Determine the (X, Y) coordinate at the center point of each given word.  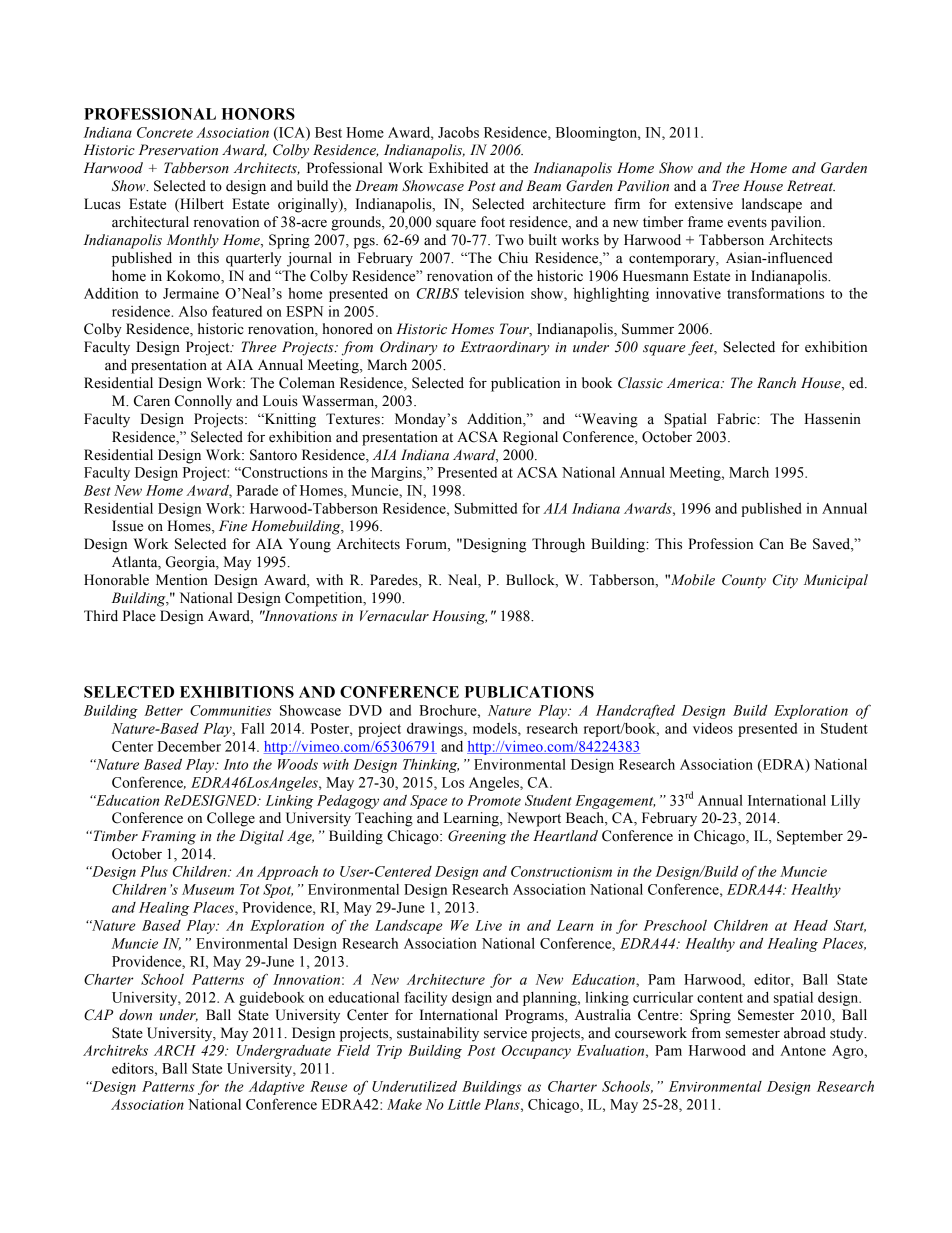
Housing (459, 617)
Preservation (178, 150)
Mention (182, 580)
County (744, 581)
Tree (725, 186)
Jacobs (458, 132)
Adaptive (277, 1088)
